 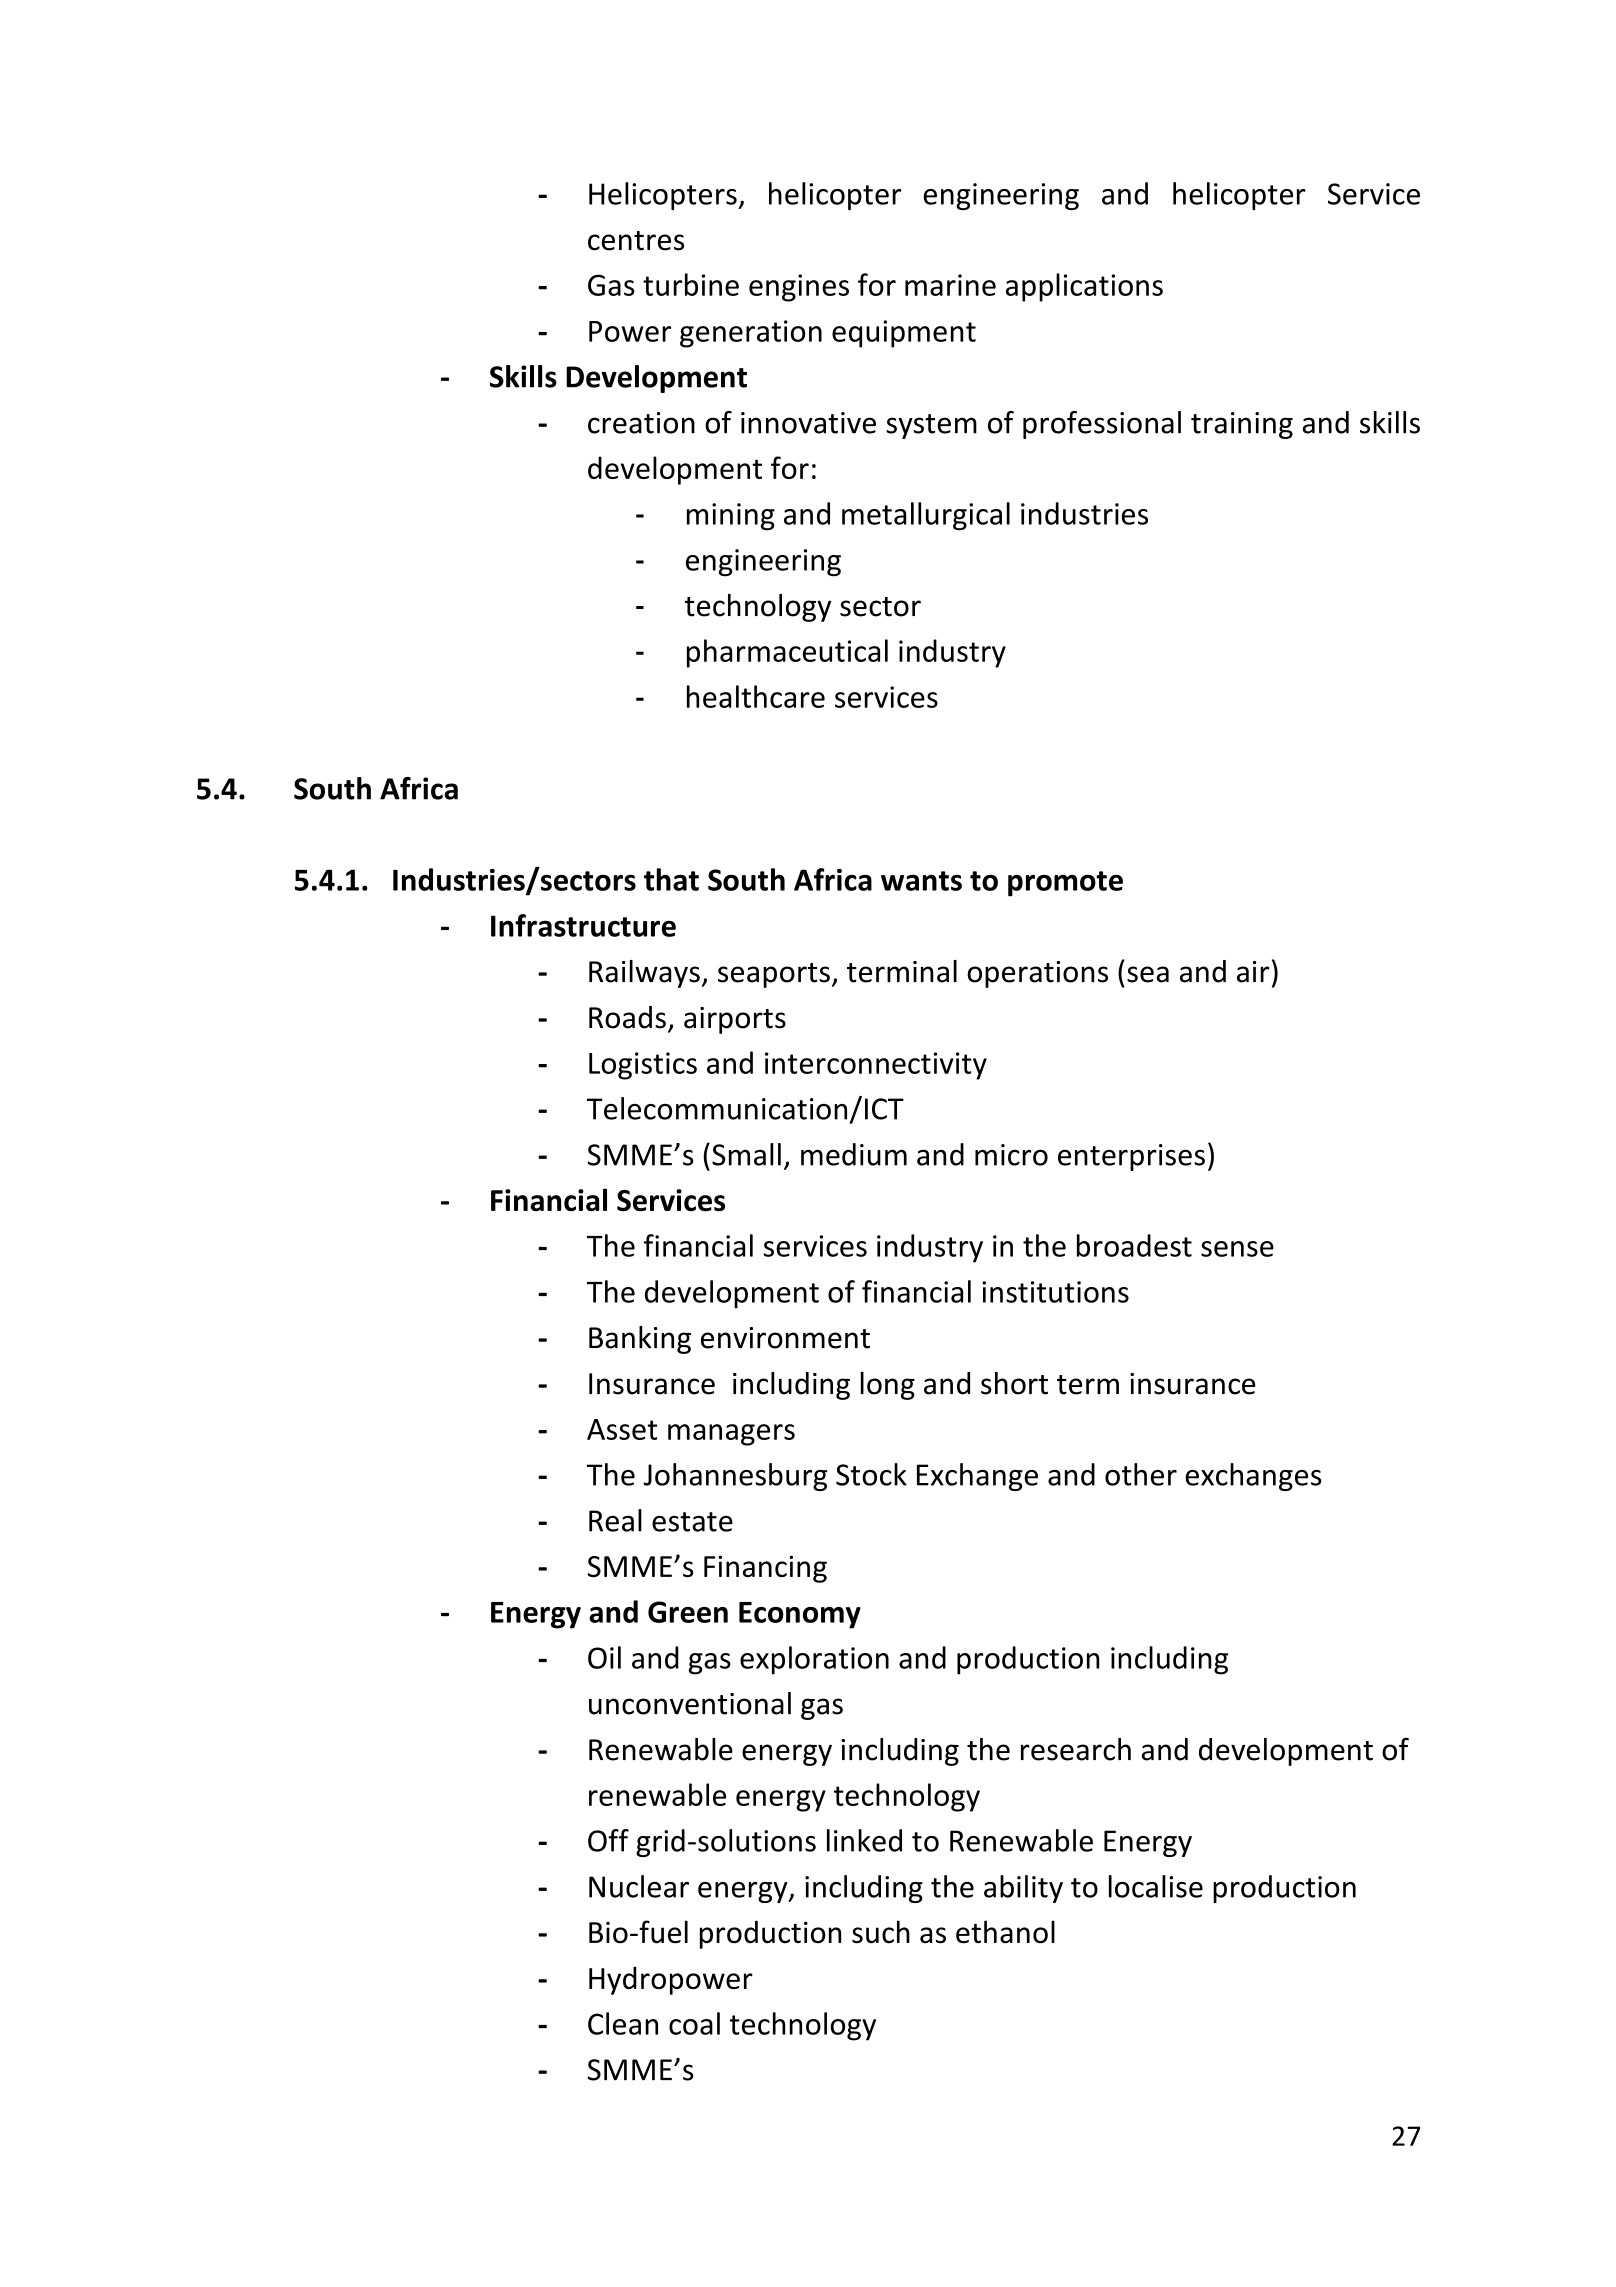 What do you see at coordinates (1131, 1157) in the document?
I see `enterprises` at bounding box center [1131, 1157].
